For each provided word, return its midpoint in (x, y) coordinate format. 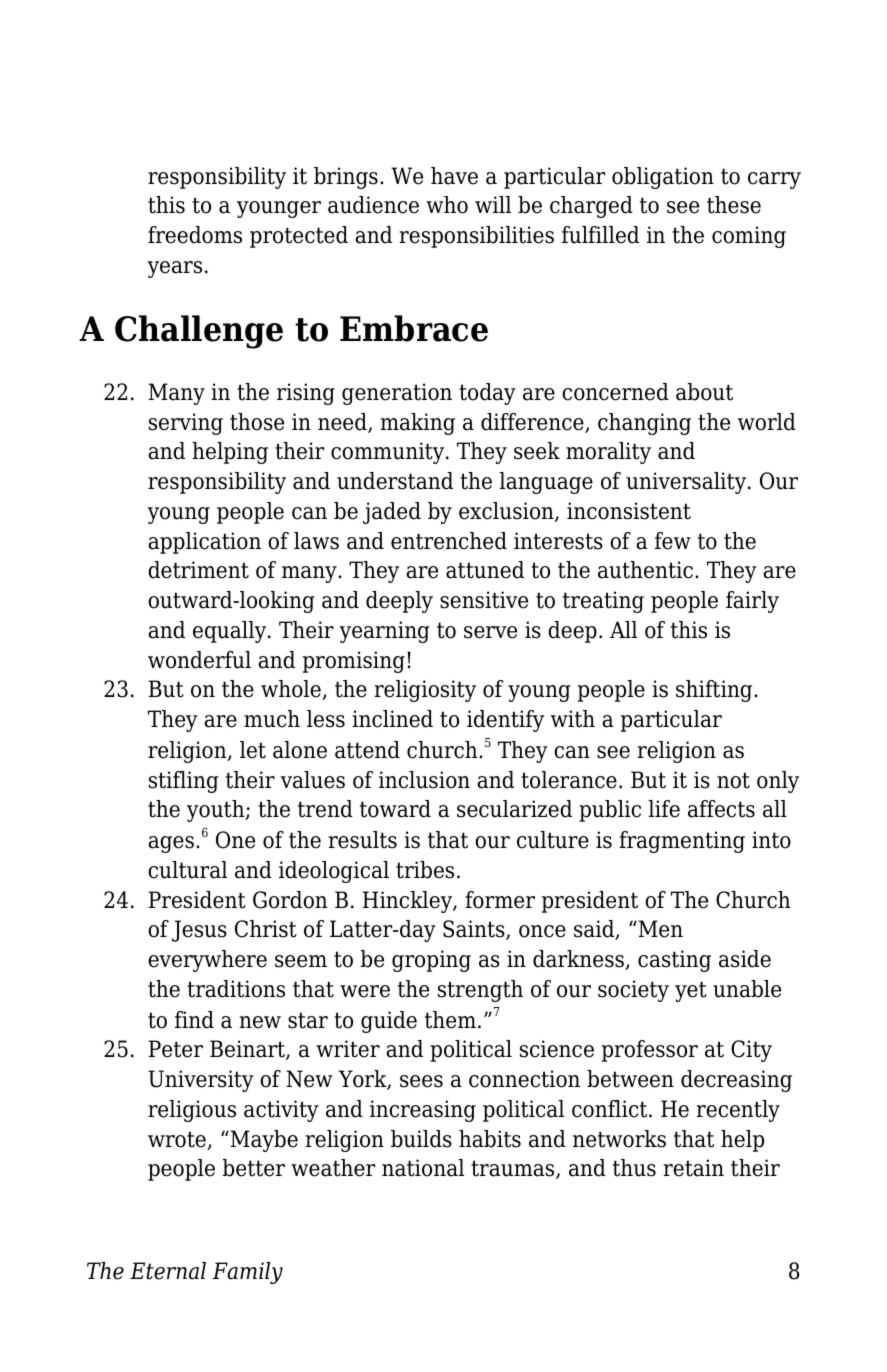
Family (247, 1273)
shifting (715, 691)
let (253, 750)
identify (505, 721)
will (493, 204)
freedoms (195, 235)
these (734, 205)
